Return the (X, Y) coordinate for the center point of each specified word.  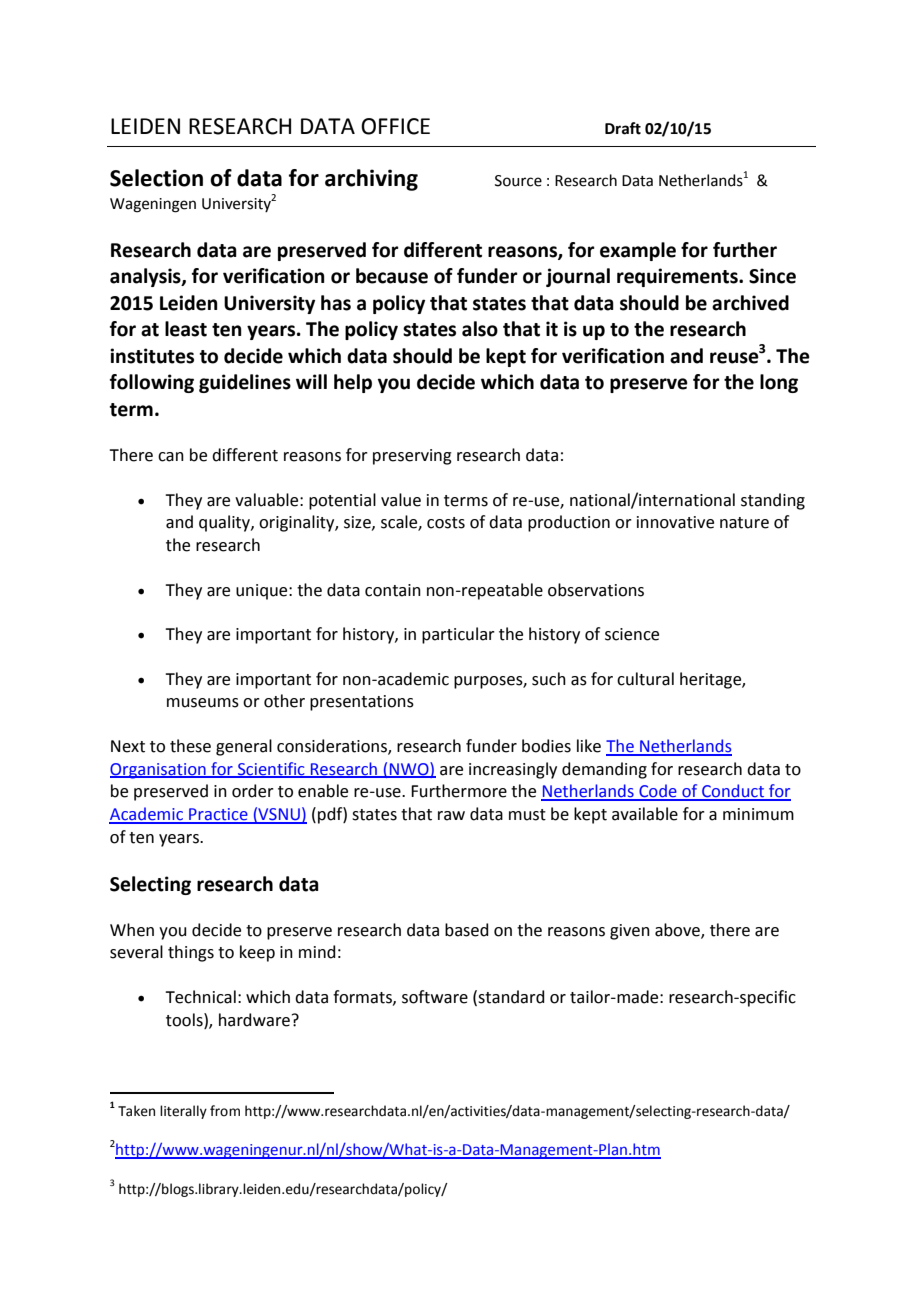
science (632, 634)
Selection (156, 178)
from (225, 1111)
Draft (623, 128)
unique (263, 592)
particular (458, 635)
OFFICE (395, 126)
